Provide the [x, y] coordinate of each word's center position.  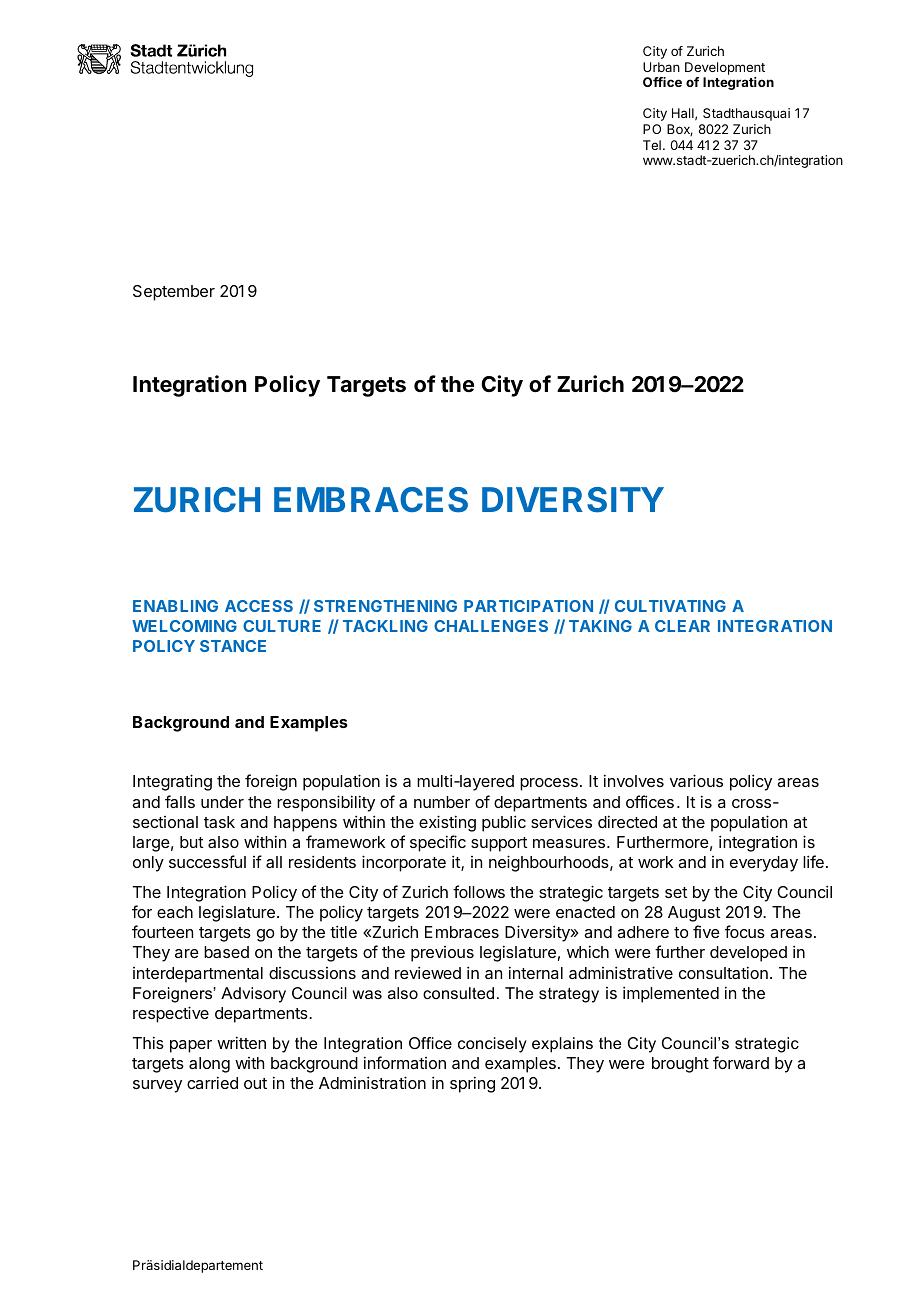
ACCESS [259, 606]
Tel [652, 145]
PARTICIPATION [528, 606]
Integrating [172, 782]
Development [725, 70]
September [174, 293]
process [549, 784]
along [209, 1065]
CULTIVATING [670, 606]
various [696, 780]
